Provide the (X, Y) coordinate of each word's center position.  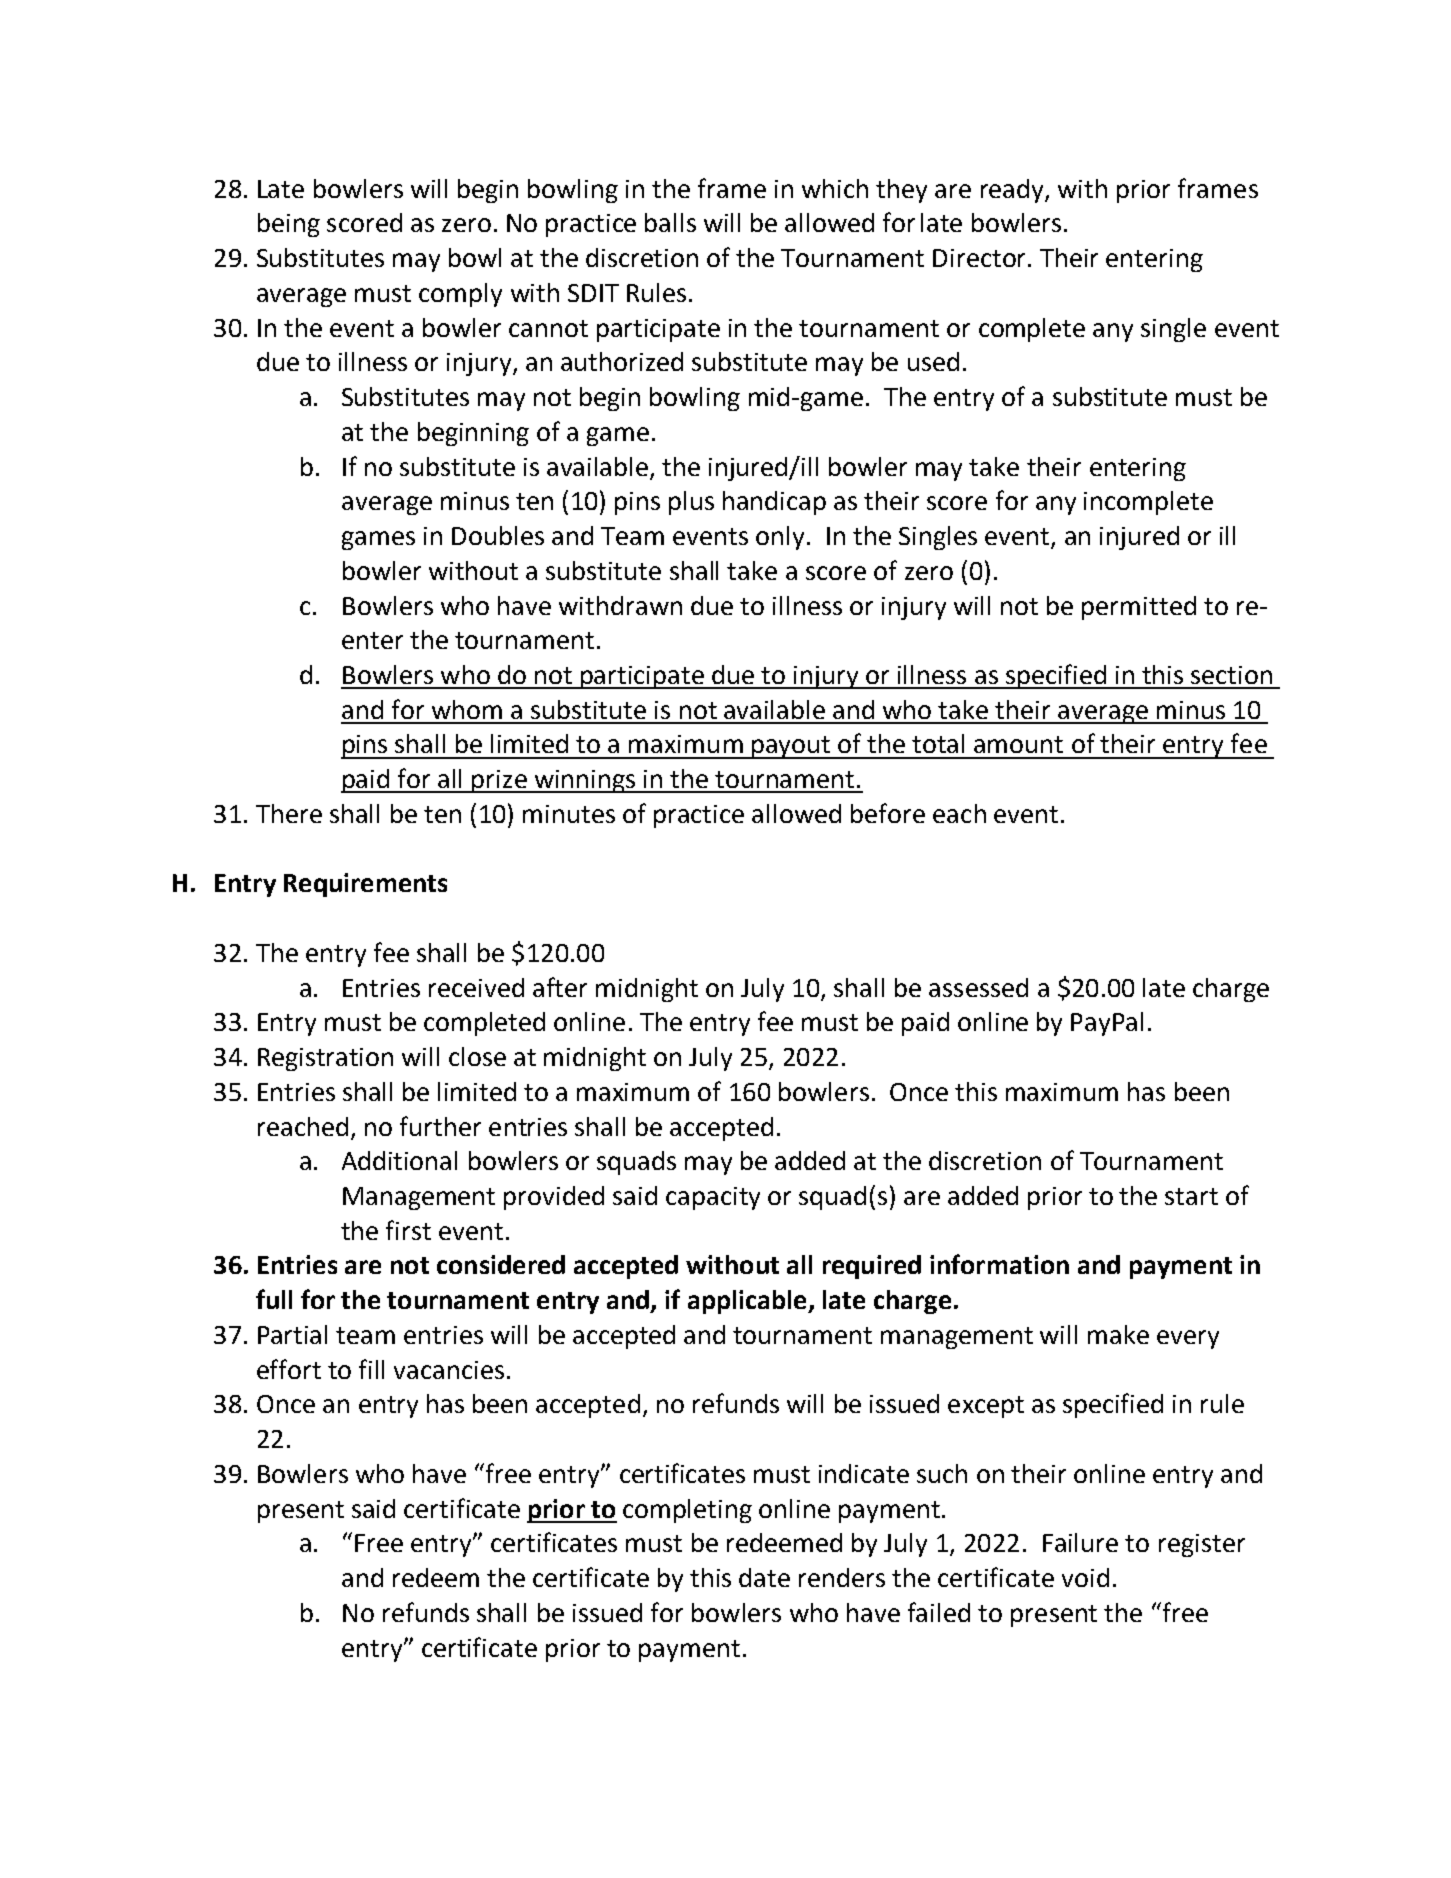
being (289, 225)
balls (670, 222)
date (764, 1577)
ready (1013, 191)
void (1085, 1577)
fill (371, 1369)
